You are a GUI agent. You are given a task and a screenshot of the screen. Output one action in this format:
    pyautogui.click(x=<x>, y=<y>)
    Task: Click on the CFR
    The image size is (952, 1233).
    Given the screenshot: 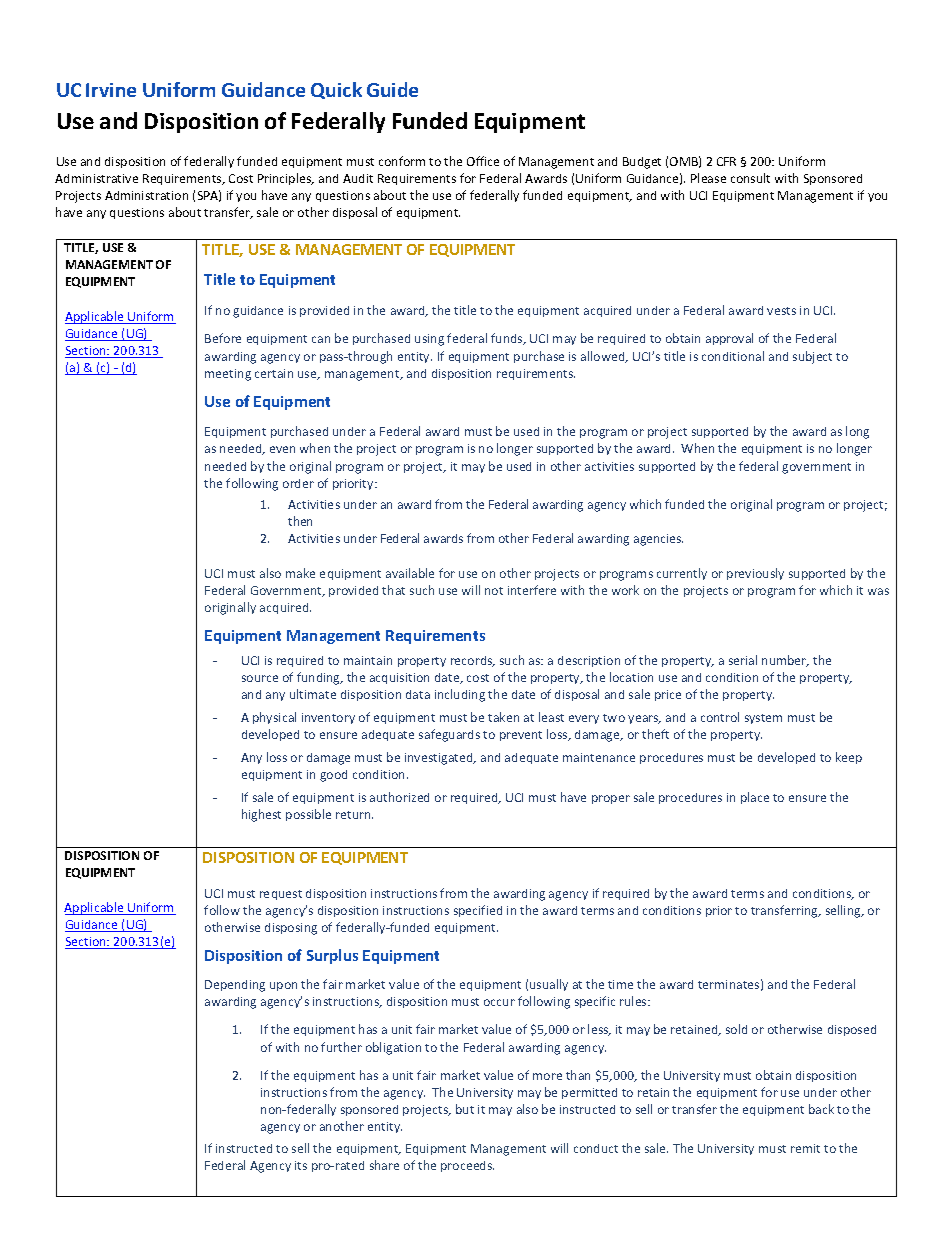 What is the action you would take?
    pyautogui.click(x=726, y=161)
